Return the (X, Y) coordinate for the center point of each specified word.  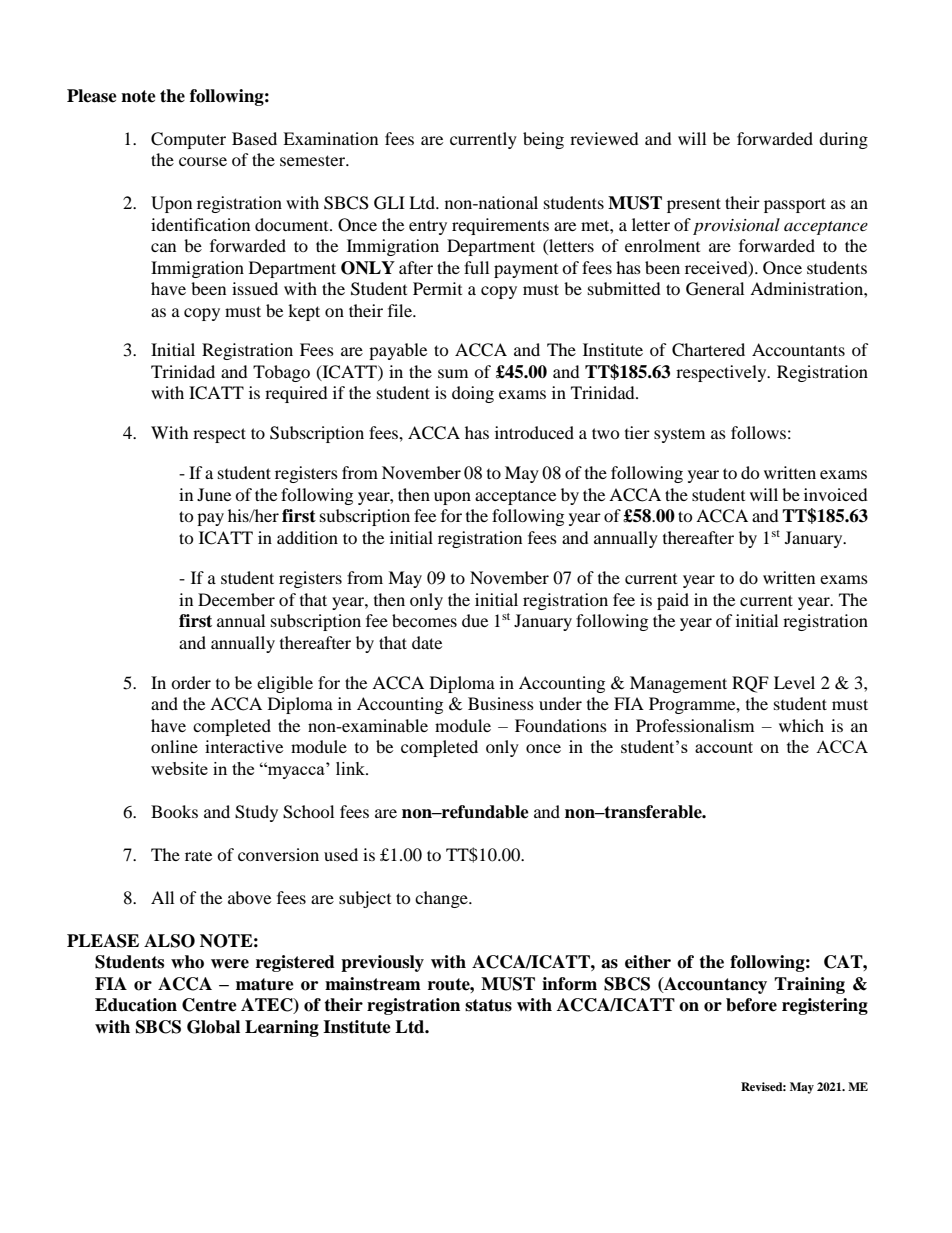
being (543, 140)
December (236, 599)
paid (673, 601)
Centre (209, 1005)
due (475, 620)
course (203, 161)
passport (795, 205)
